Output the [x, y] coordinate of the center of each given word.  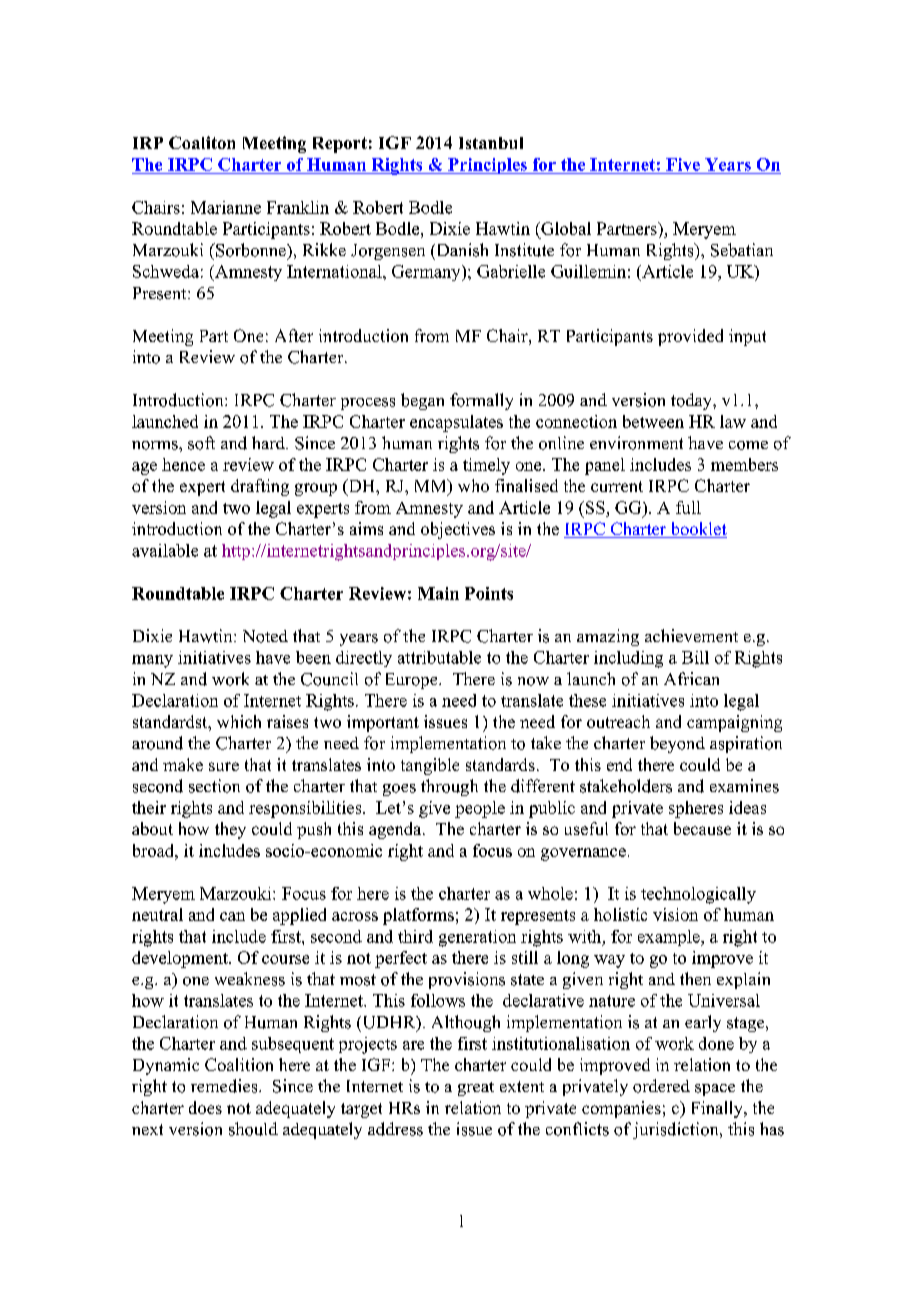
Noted [265, 636]
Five [683, 164]
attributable [439, 657]
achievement [691, 635]
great [476, 1089]
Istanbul [491, 143]
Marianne [226, 207]
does [205, 1107]
